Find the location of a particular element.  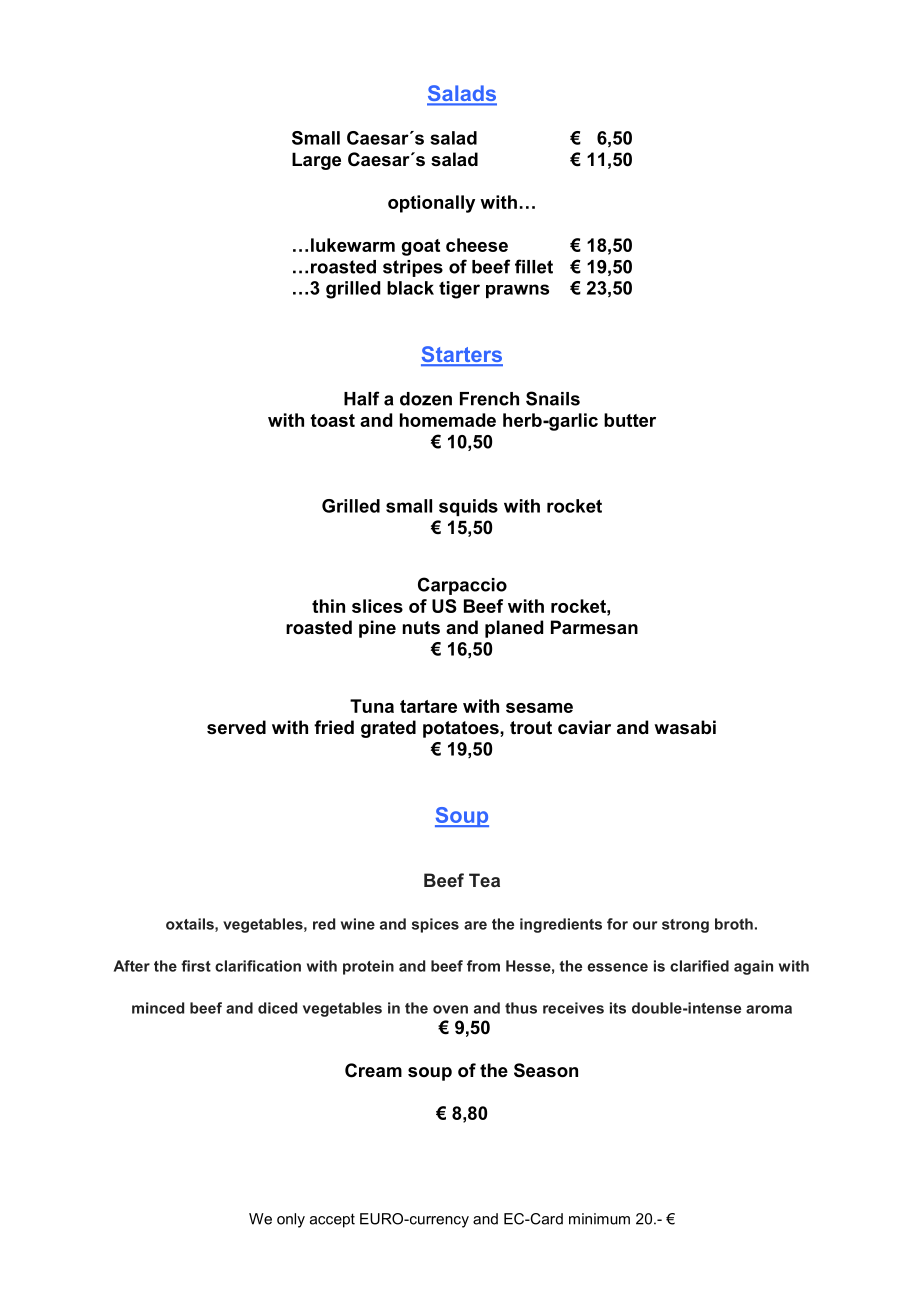

Snails is located at coordinates (553, 398).
